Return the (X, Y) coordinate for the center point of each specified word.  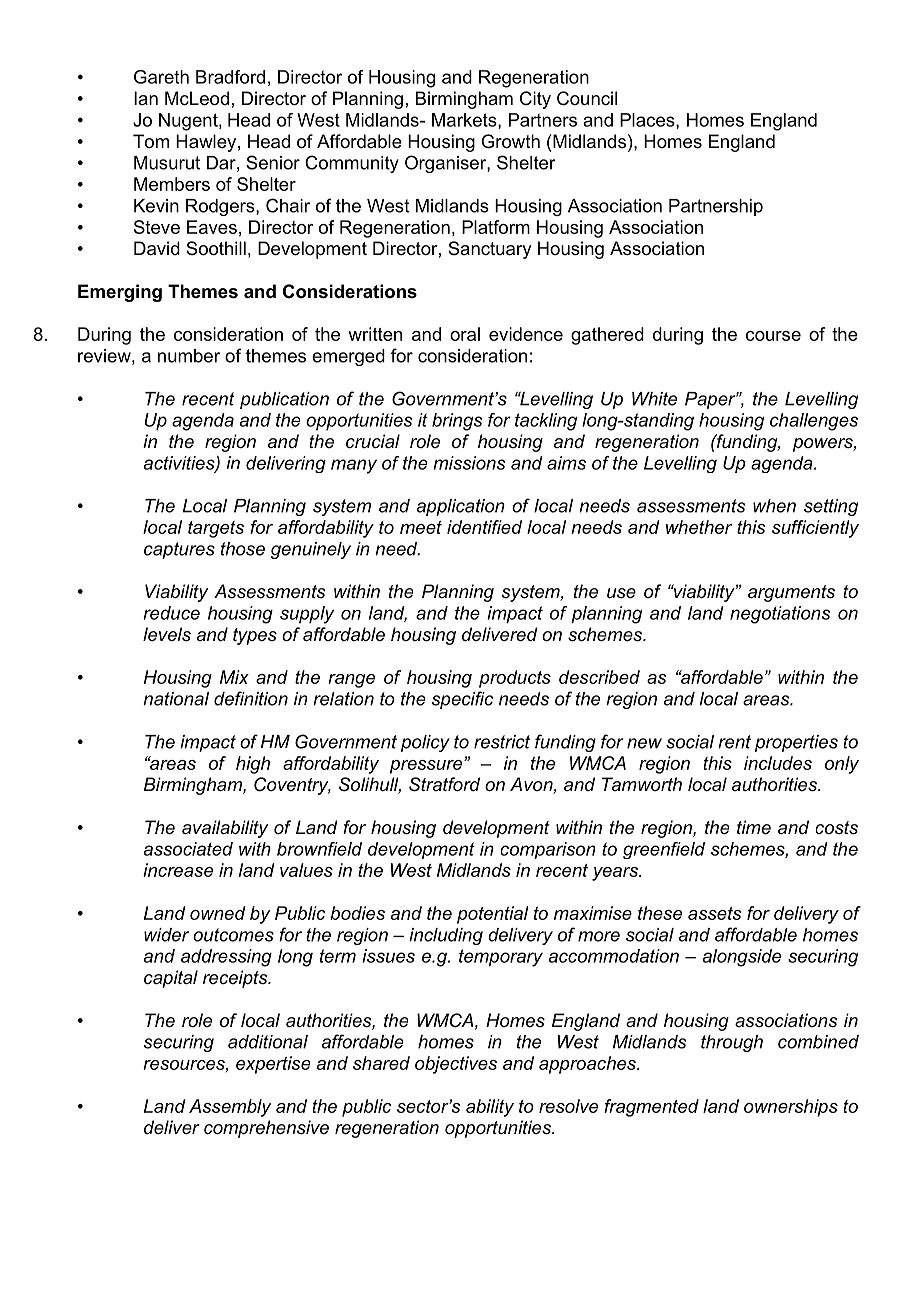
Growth (510, 141)
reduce (172, 613)
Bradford (230, 77)
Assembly (230, 1108)
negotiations (780, 615)
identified (484, 527)
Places (648, 121)
